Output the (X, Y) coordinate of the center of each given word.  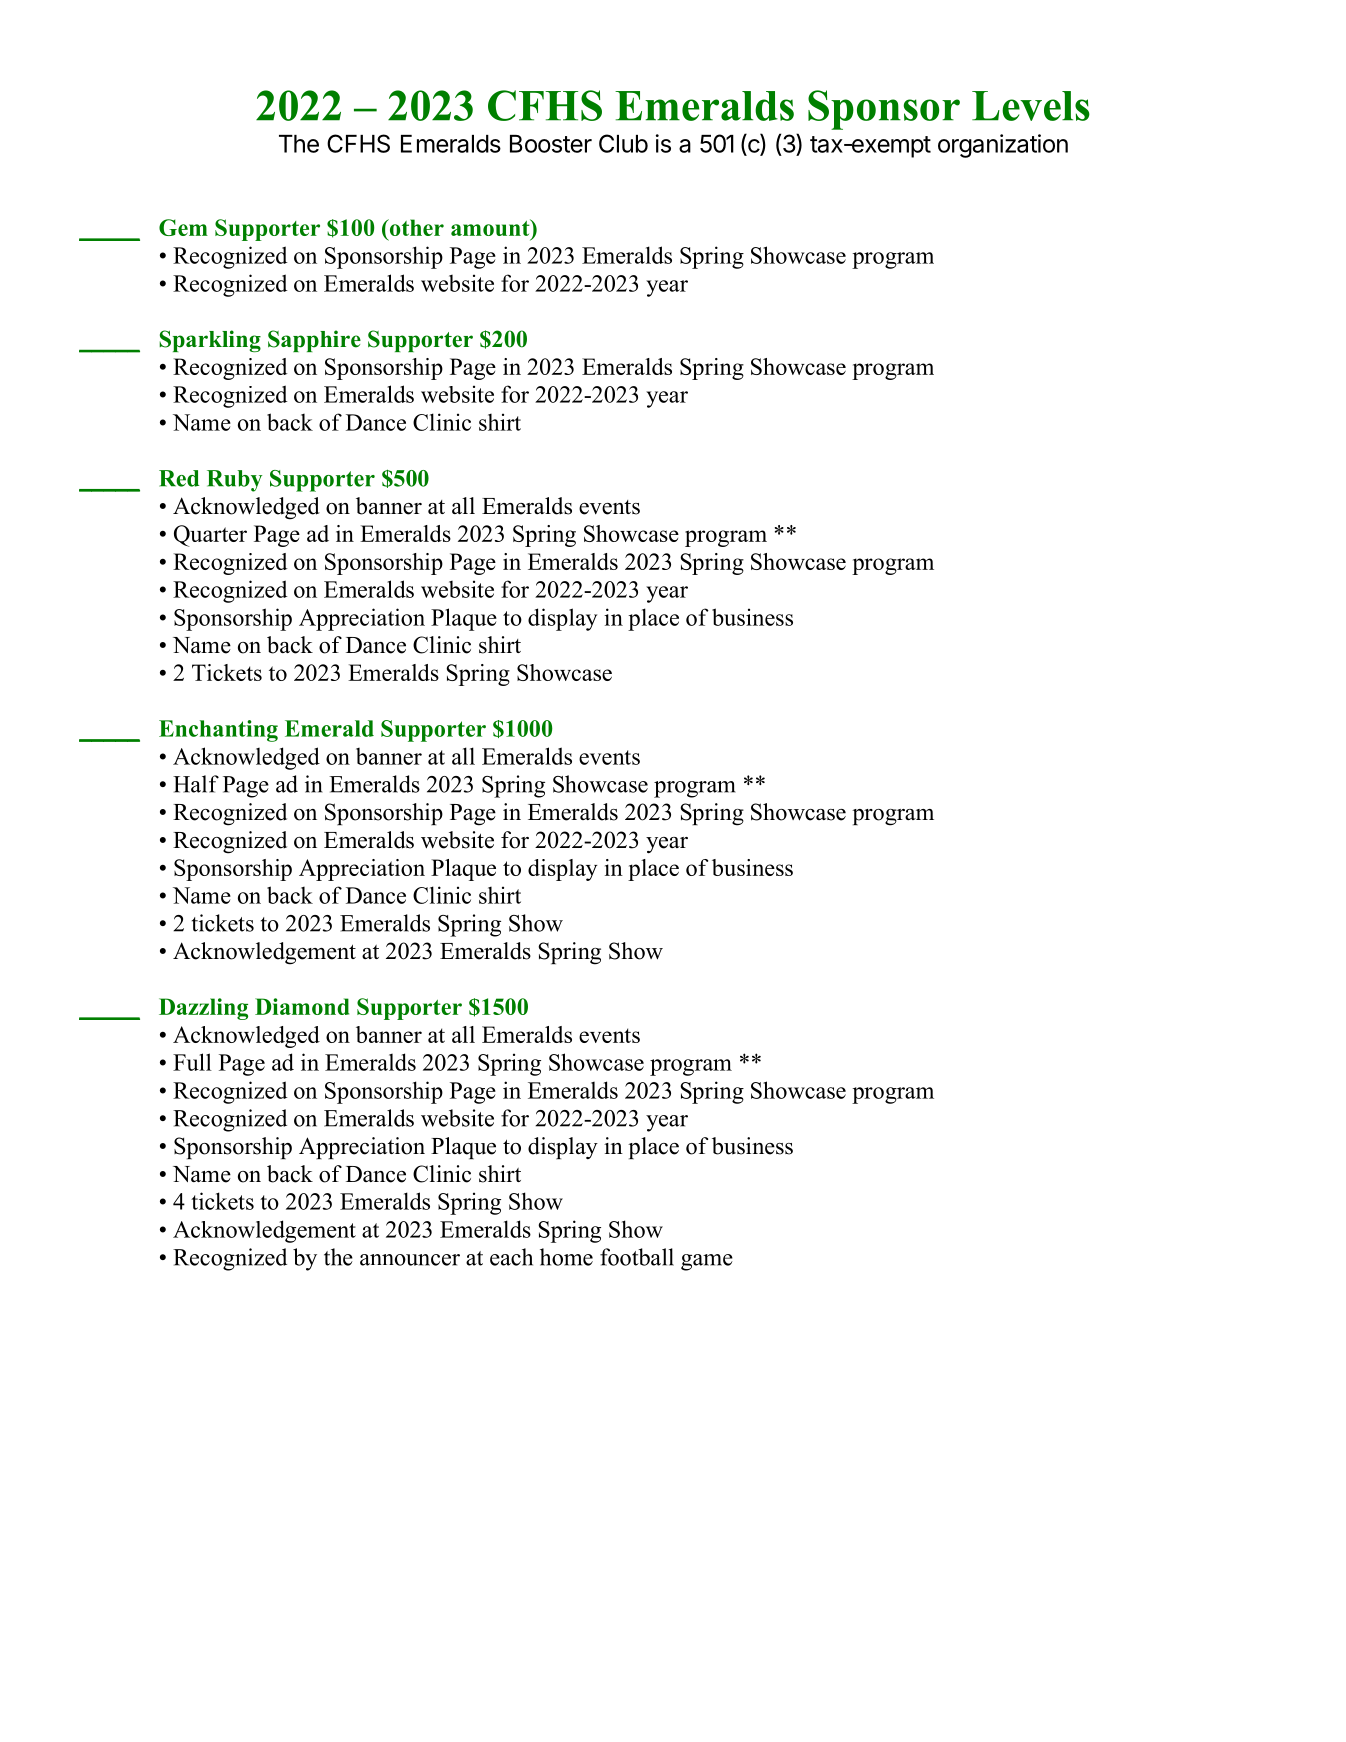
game (707, 1262)
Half (196, 784)
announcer (410, 1260)
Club (623, 143)
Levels (1031, 106)
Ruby (234, 481)
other (415, 227)
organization (1003, 146)
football (637, 1257)
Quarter (210, 536)
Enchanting (218, 731)
